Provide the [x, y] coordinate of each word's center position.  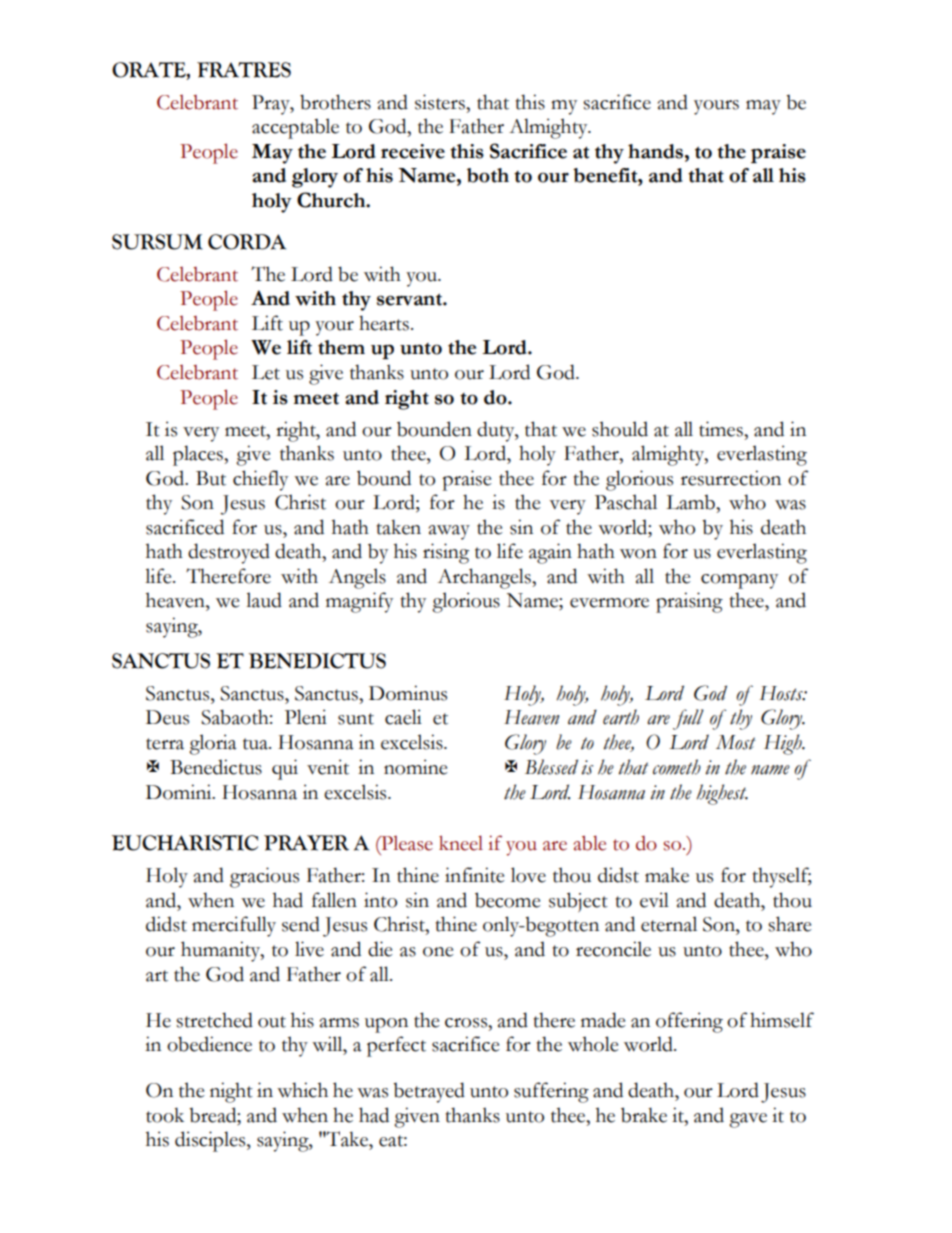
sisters [441, 102]
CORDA [247, 242]
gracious [264, 877]
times [722, 429]
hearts [384, 323]
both [488, 175]
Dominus [408, 693]
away [449, 532]
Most [736, 742]
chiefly [260, 480]
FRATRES [244, 70]
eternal [669, 924]
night [231, 1092]
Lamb [691, 502]
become [508, 900]
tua [256, 744]
